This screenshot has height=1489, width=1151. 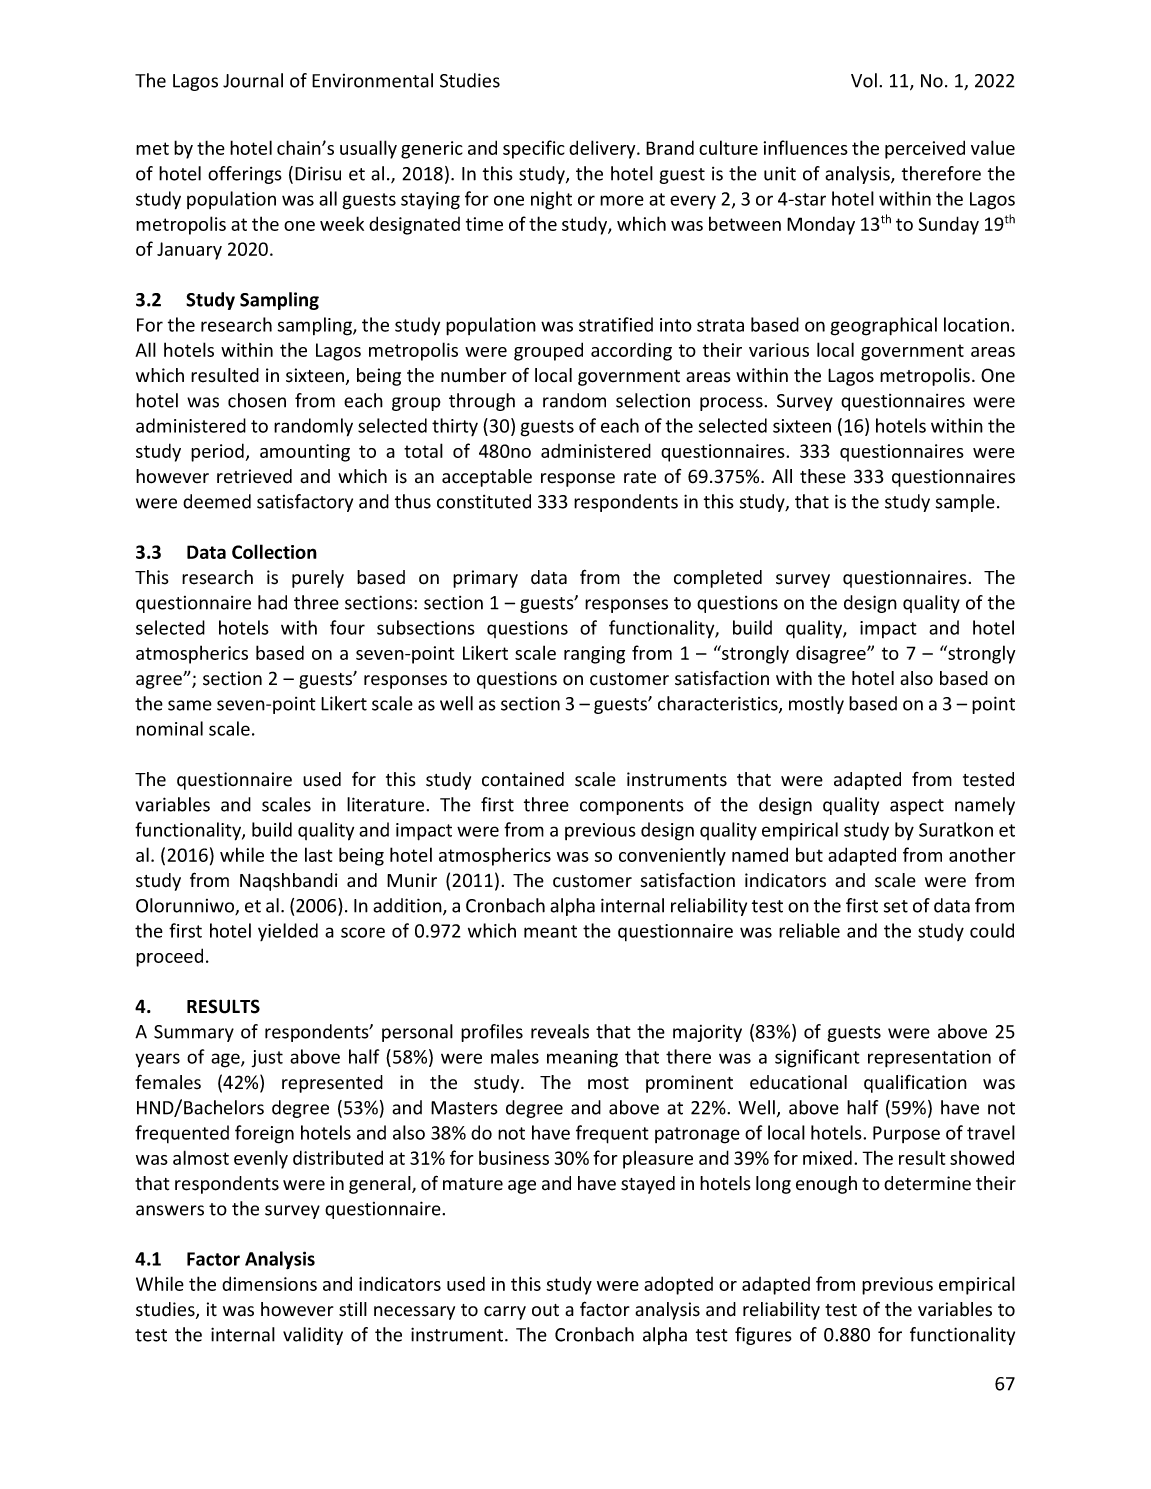 I want to click on same, so click(x=190, y=705).
